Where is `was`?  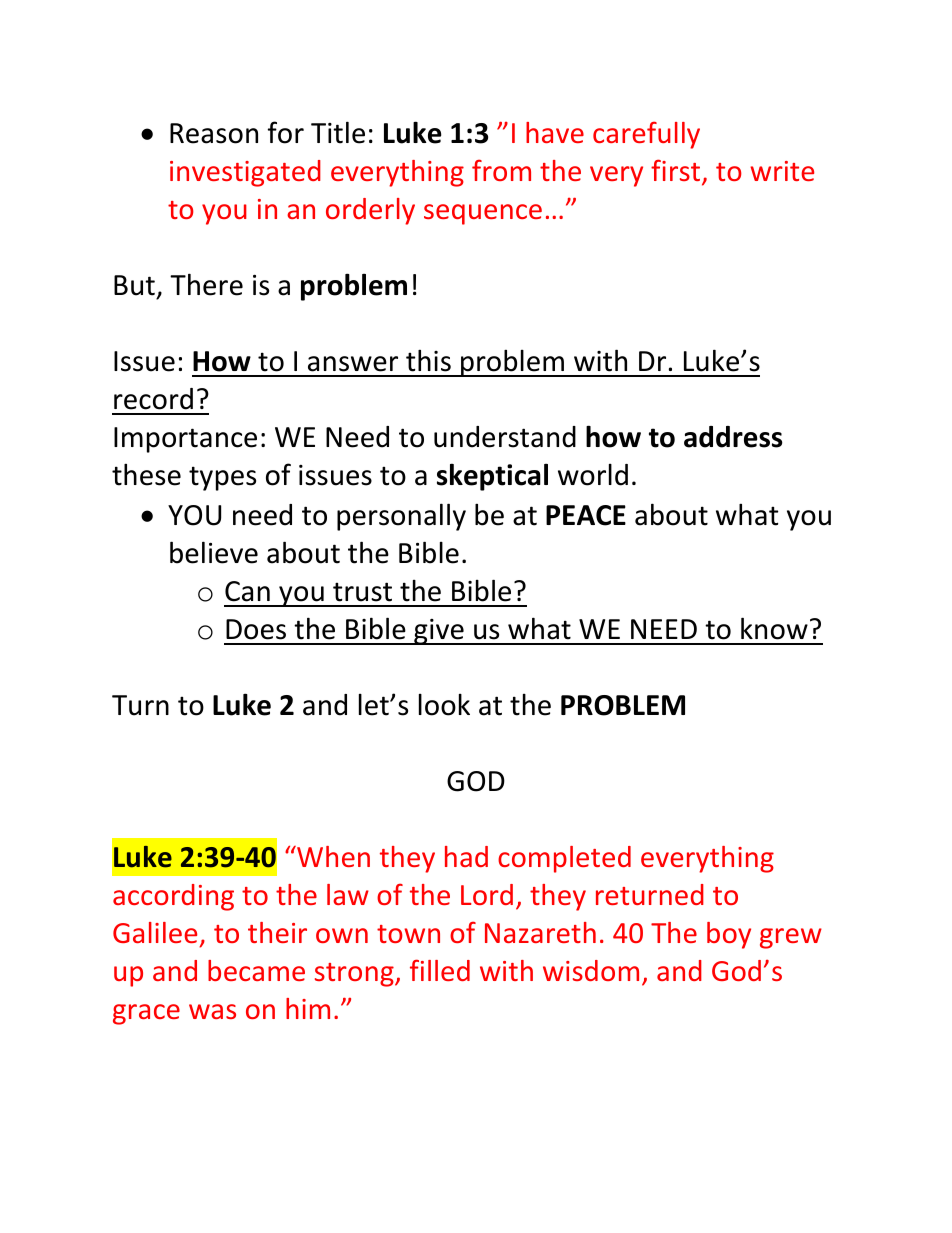
was is located at coordinates (212, 1011).
